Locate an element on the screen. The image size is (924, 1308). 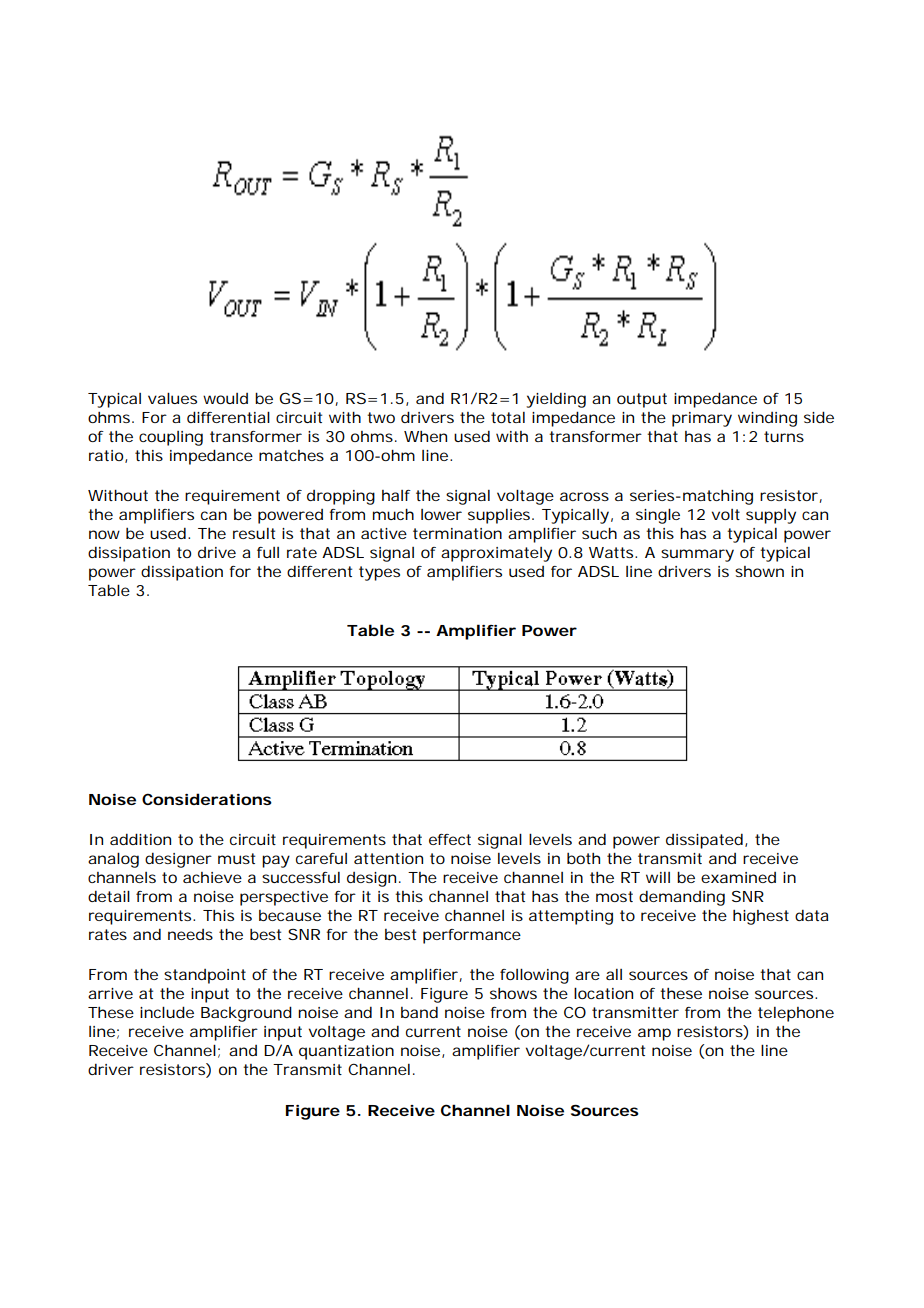
full is located at coordinates (268, 552).
